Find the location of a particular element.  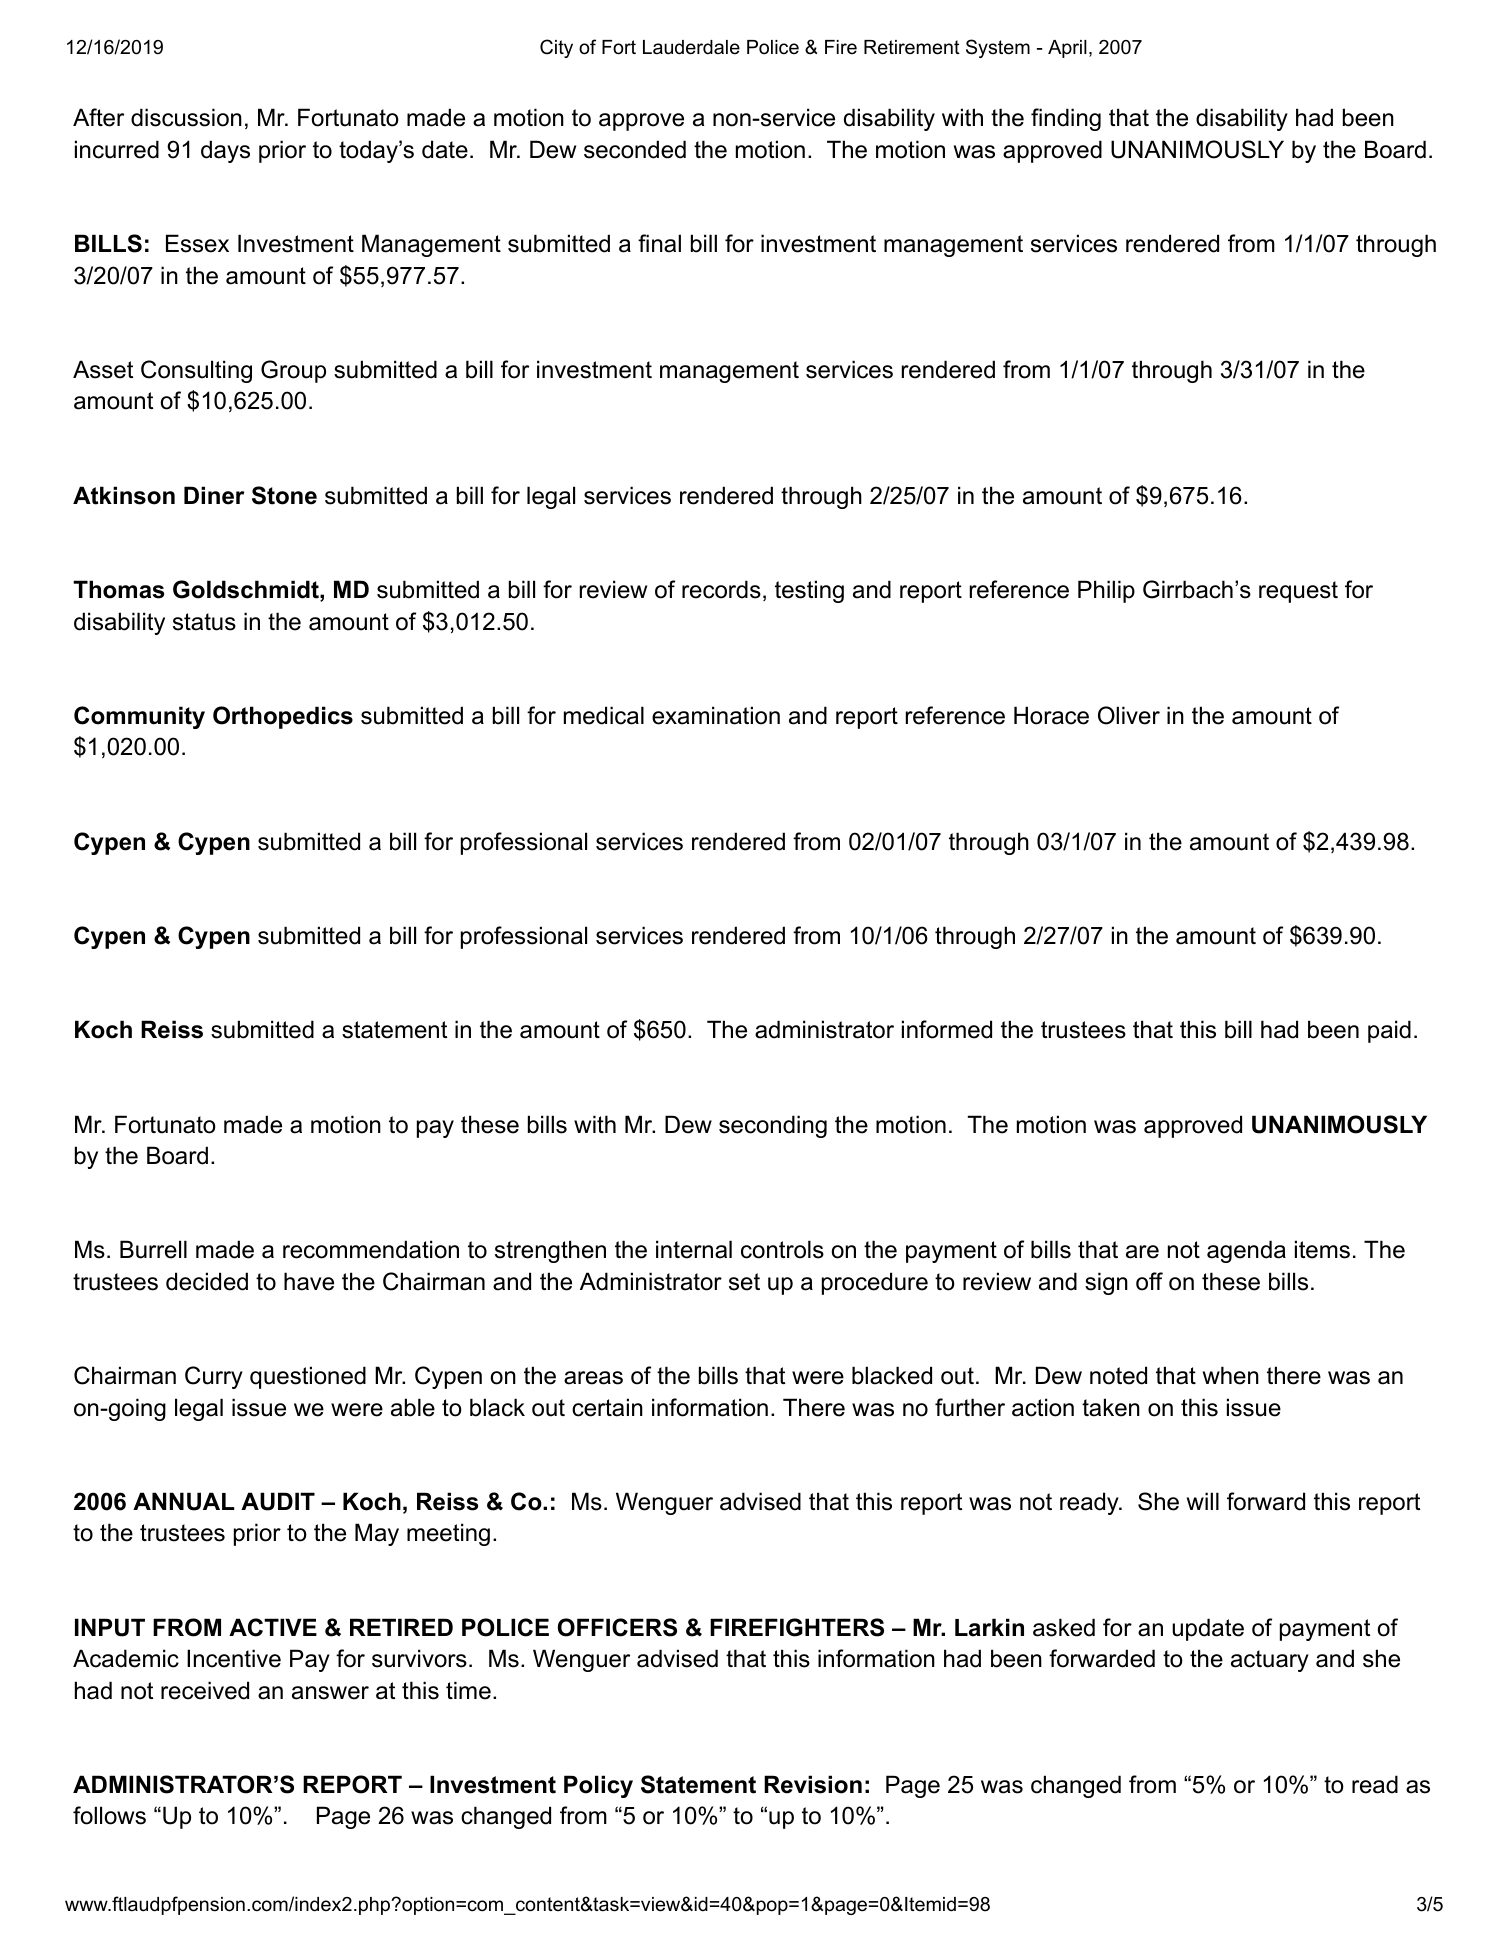

Curry is located at coordinates (214, 1377).
